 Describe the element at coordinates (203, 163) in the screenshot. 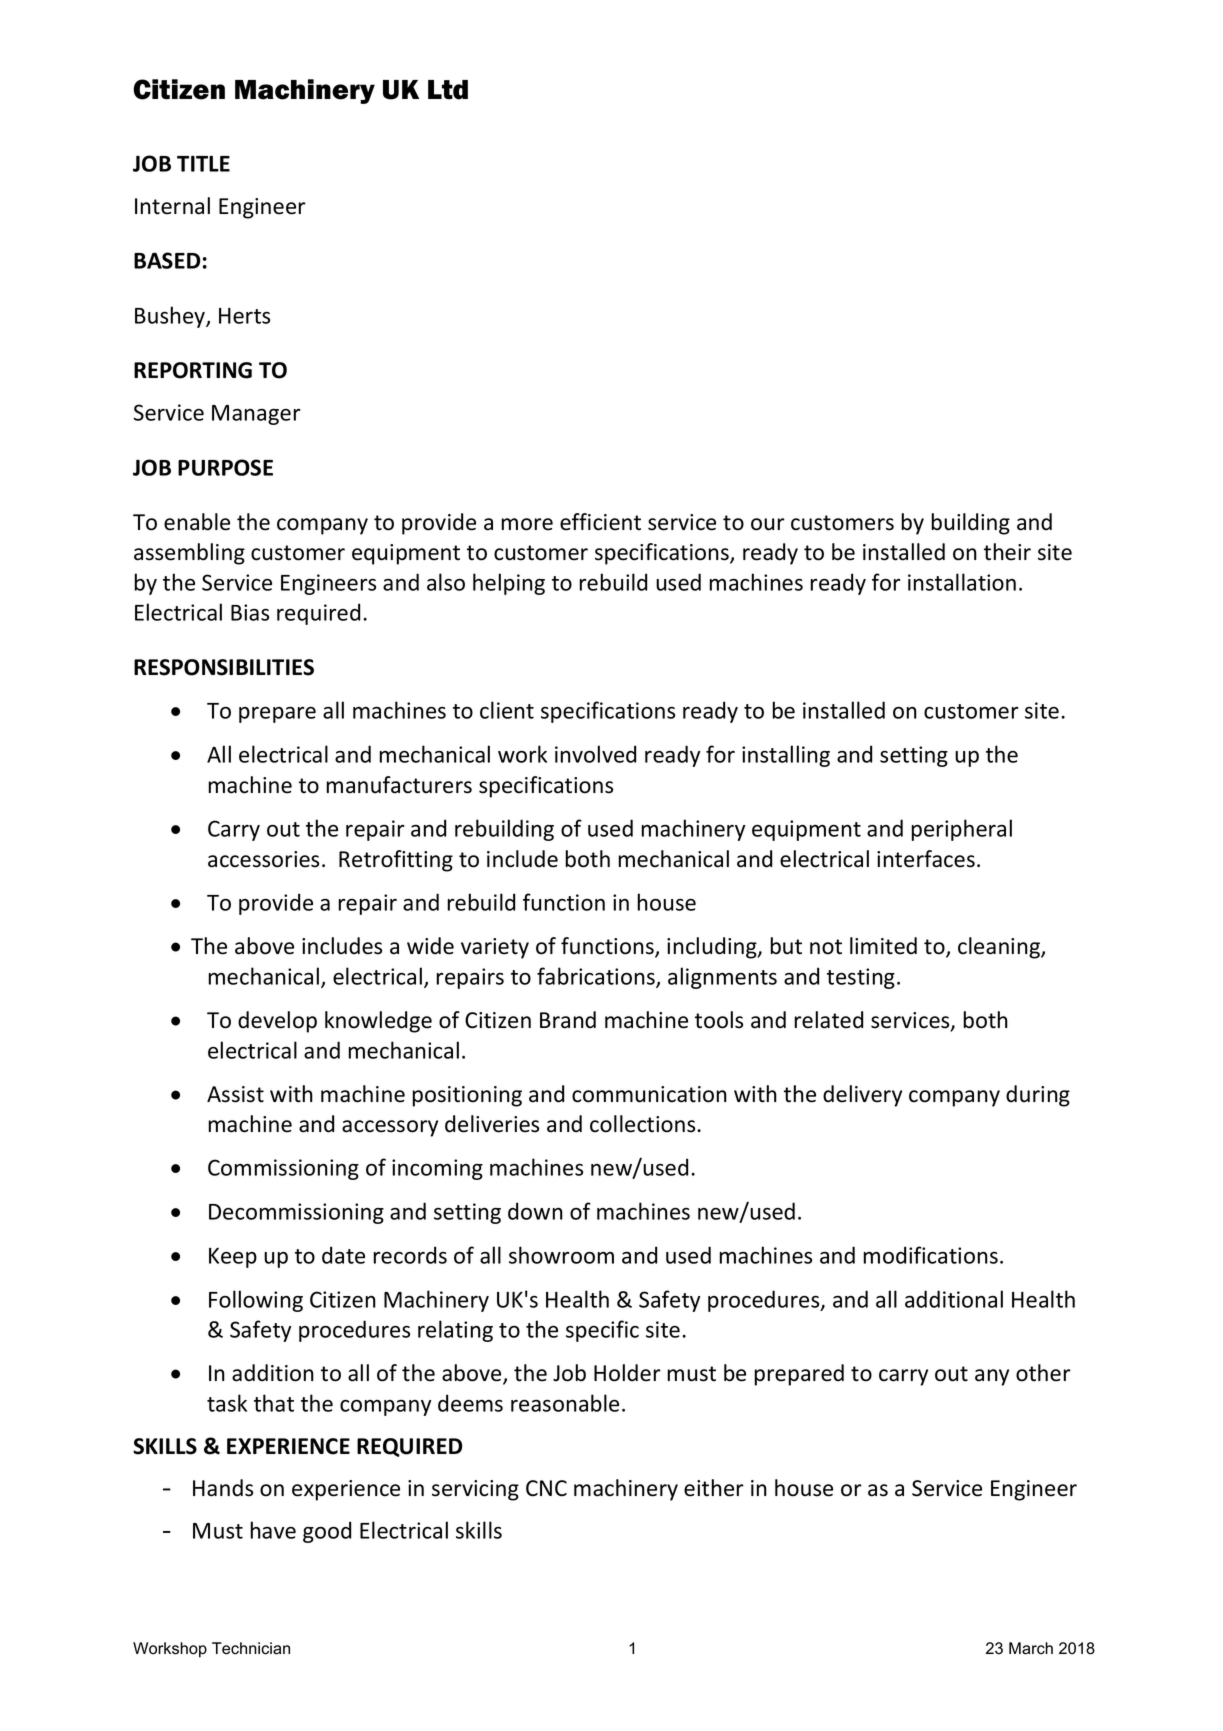

I see `TITLE` at that location.
